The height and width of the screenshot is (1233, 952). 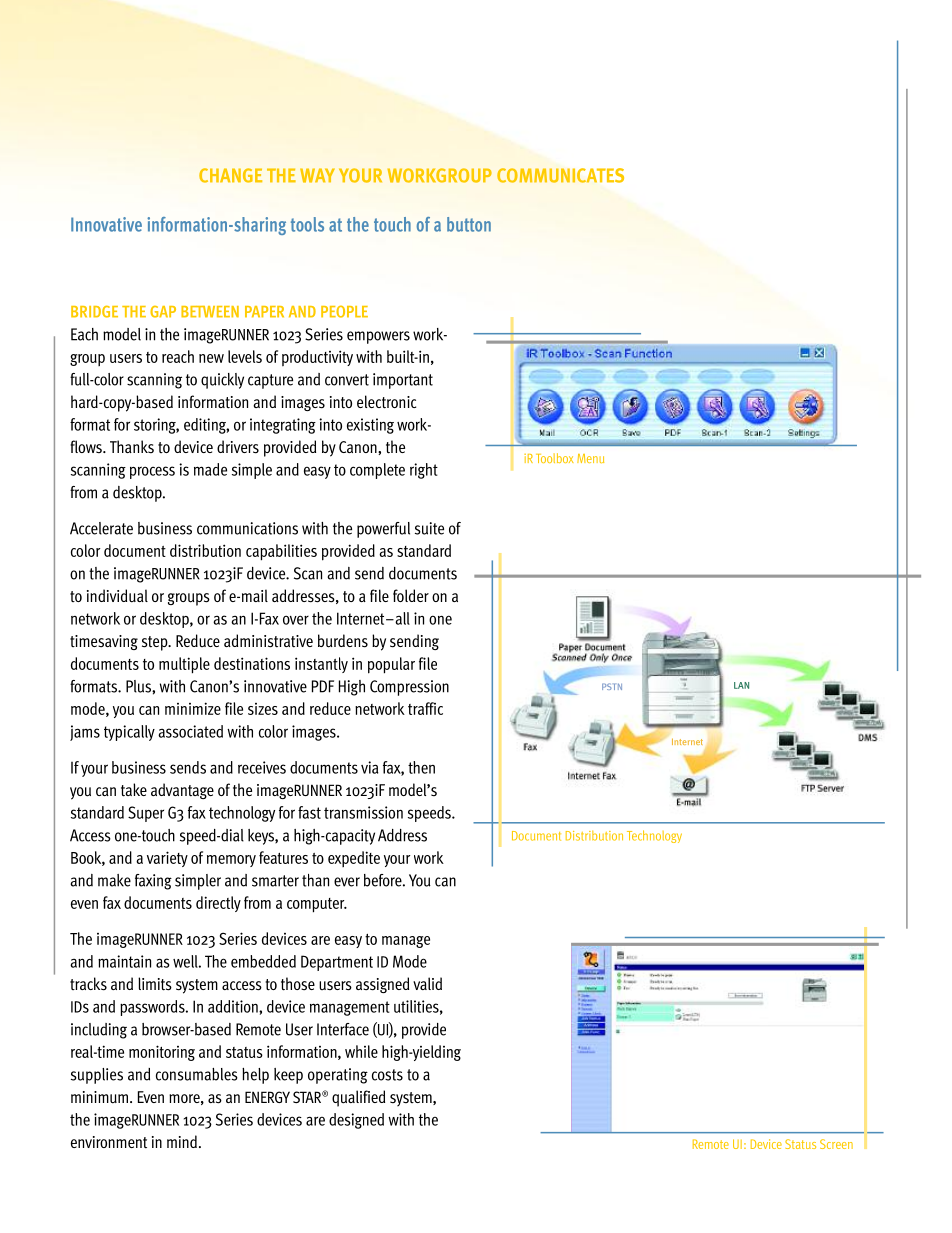 What do you see at coordinates (409, 688) in the screenshot?
I see `Compression` at bounding box center [409, 688].
